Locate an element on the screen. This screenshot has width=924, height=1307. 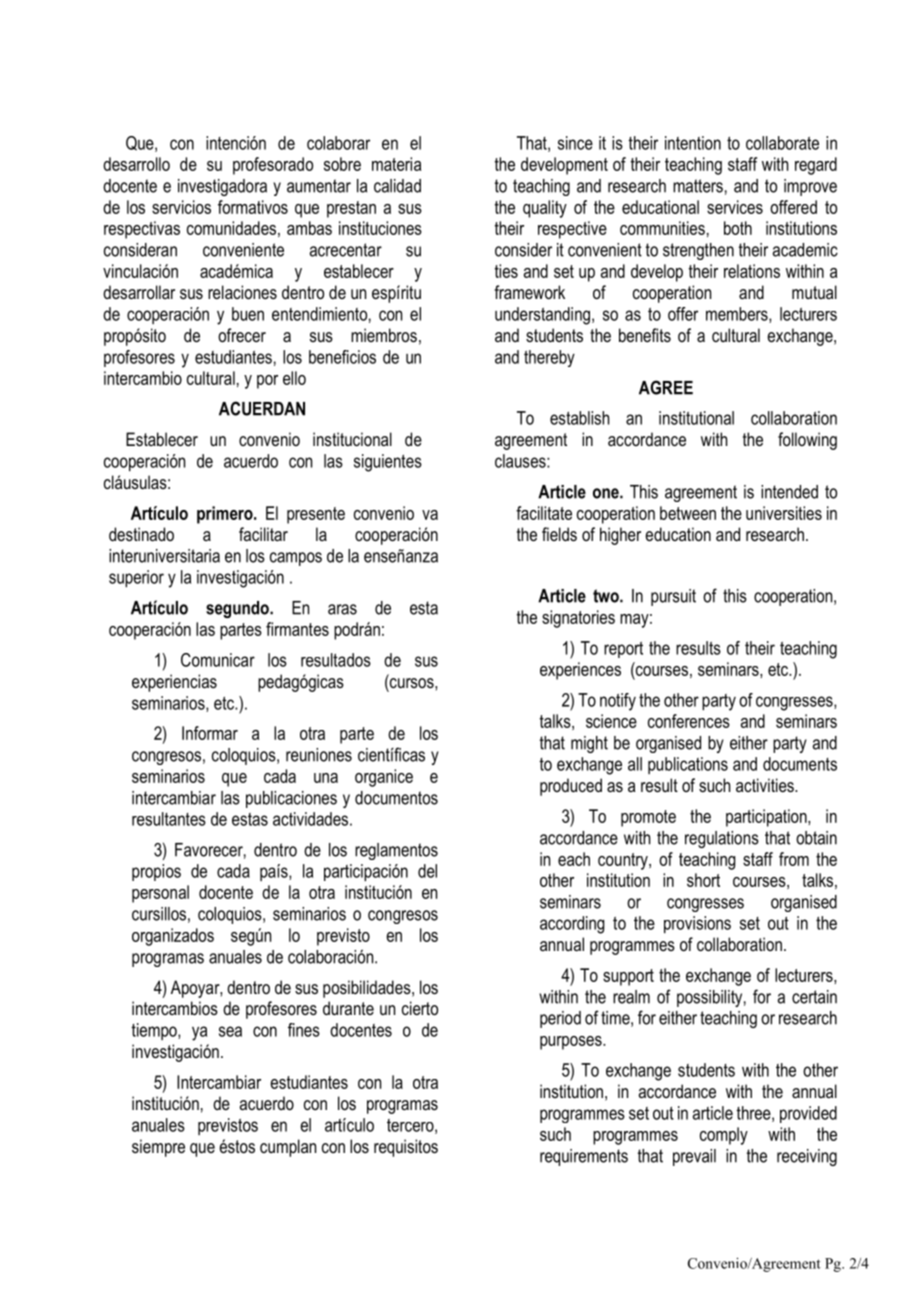
servicios is located at coordinates (181, 207).
